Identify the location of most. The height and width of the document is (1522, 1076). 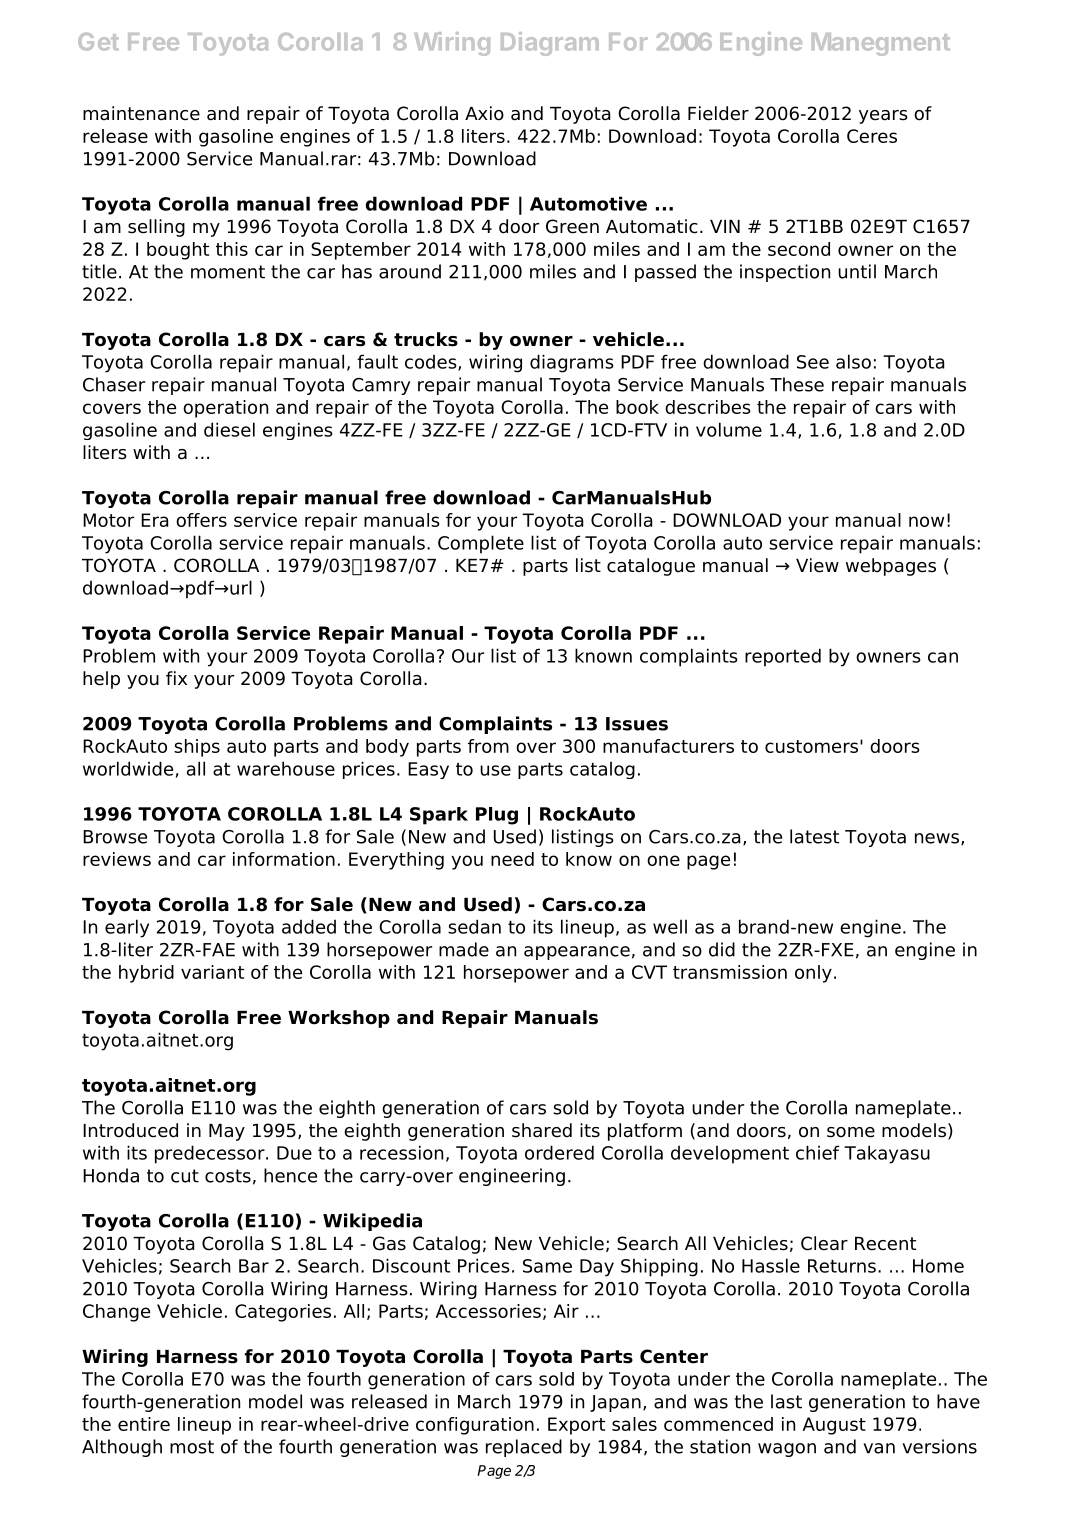
(192, 1447).
